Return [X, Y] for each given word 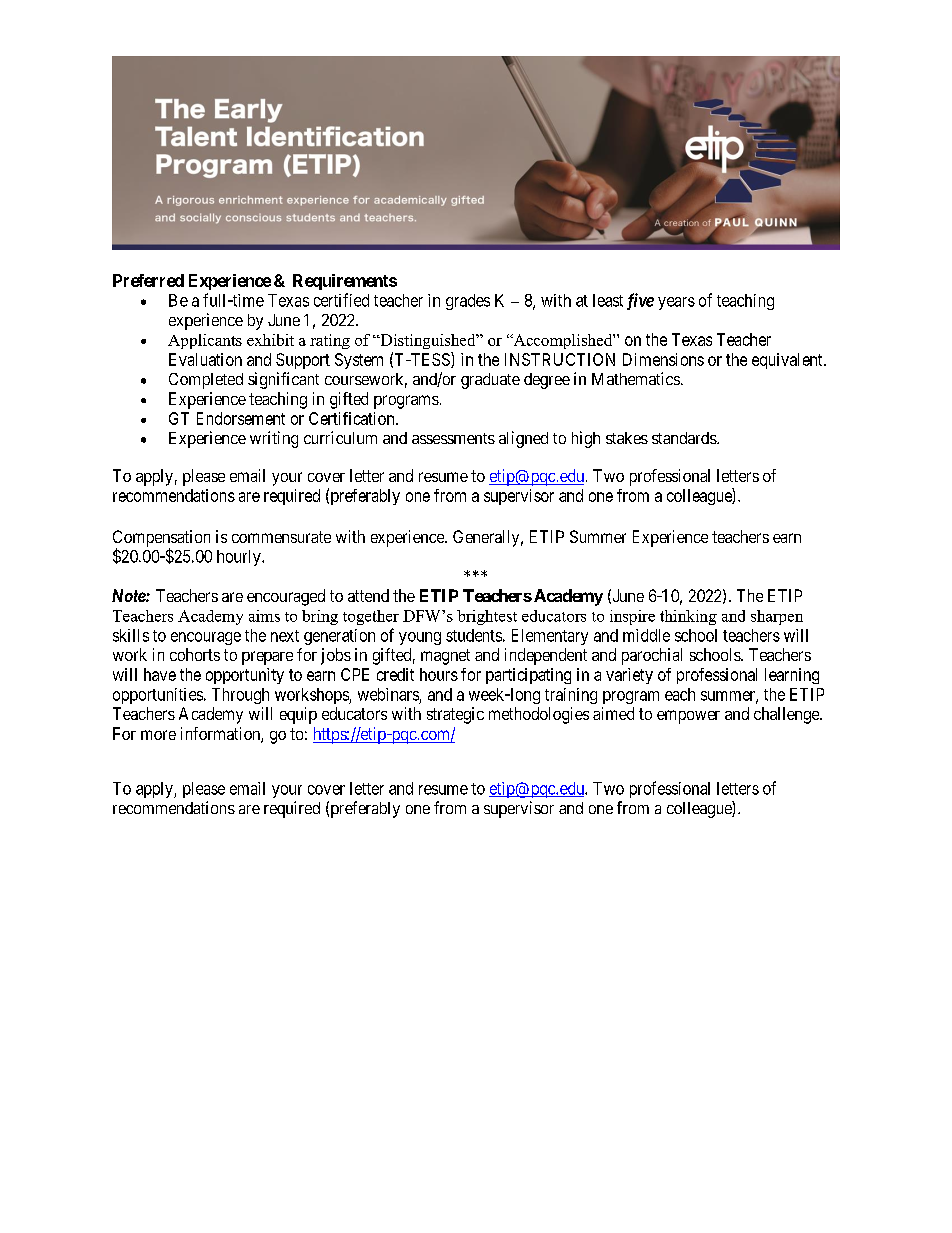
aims [264, 616]
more [158, 735]
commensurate [281, 537]
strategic [455, 715]
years [676, 303]
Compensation [161, 539]
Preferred [148, 280]
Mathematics [636, 378]
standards [685, 438]
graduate [490, 381]
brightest [487, 617]
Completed [206, 381]
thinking [688, 617]
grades [468, 302]
